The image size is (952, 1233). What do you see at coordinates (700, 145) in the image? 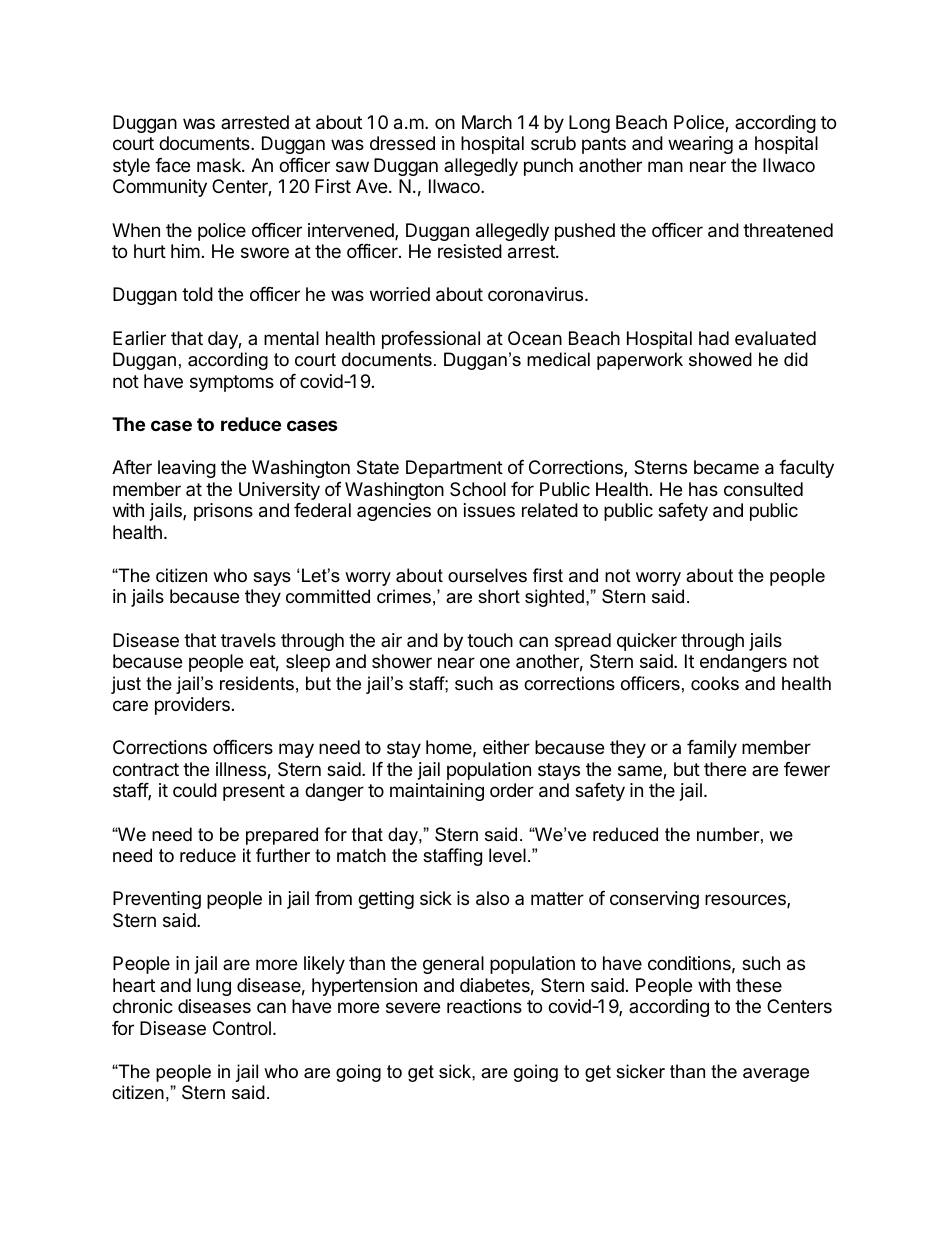
I see `wearing` at bounding box center [700, 145].
